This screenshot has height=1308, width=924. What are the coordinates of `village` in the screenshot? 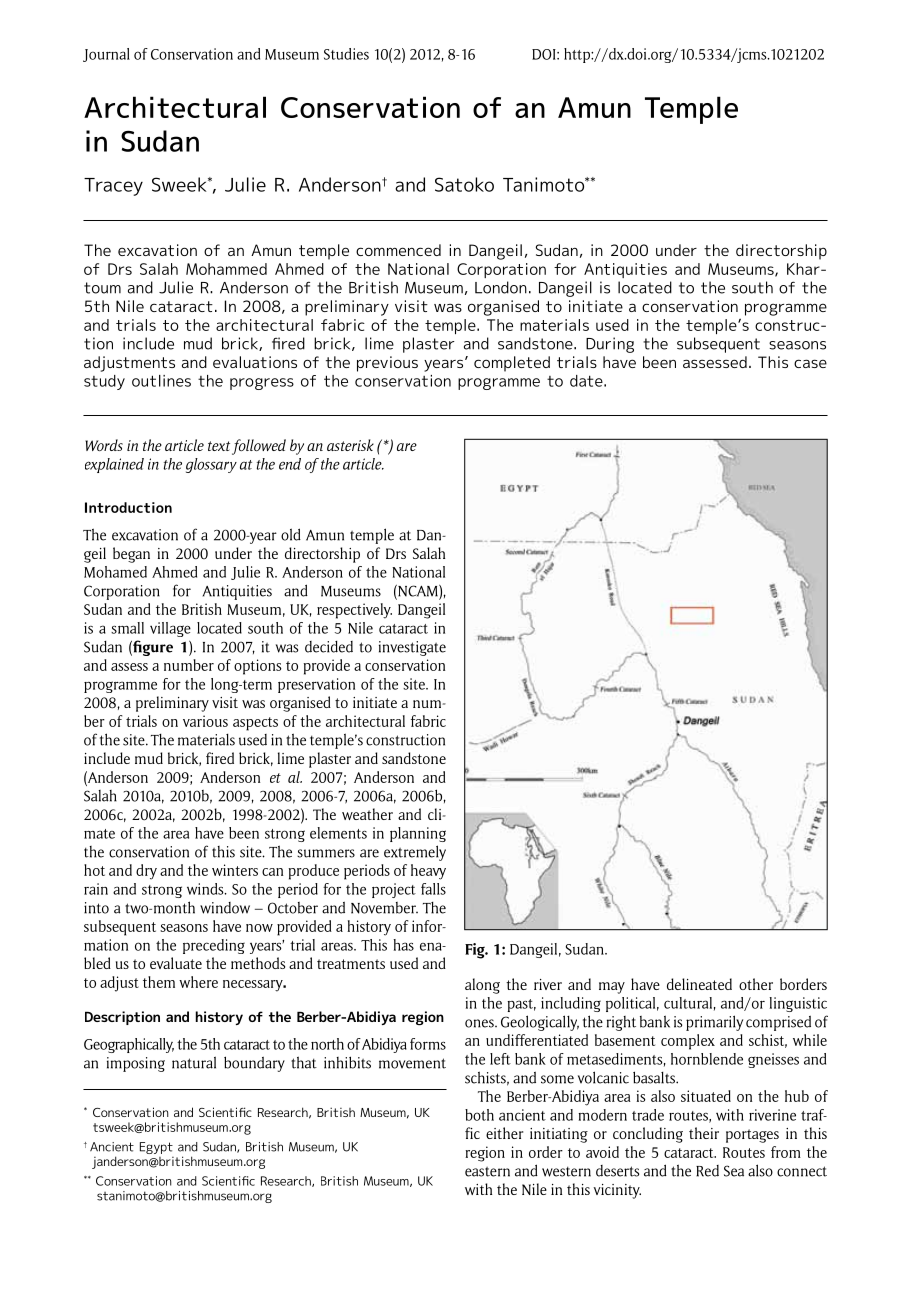 It's located at (170, 629).
